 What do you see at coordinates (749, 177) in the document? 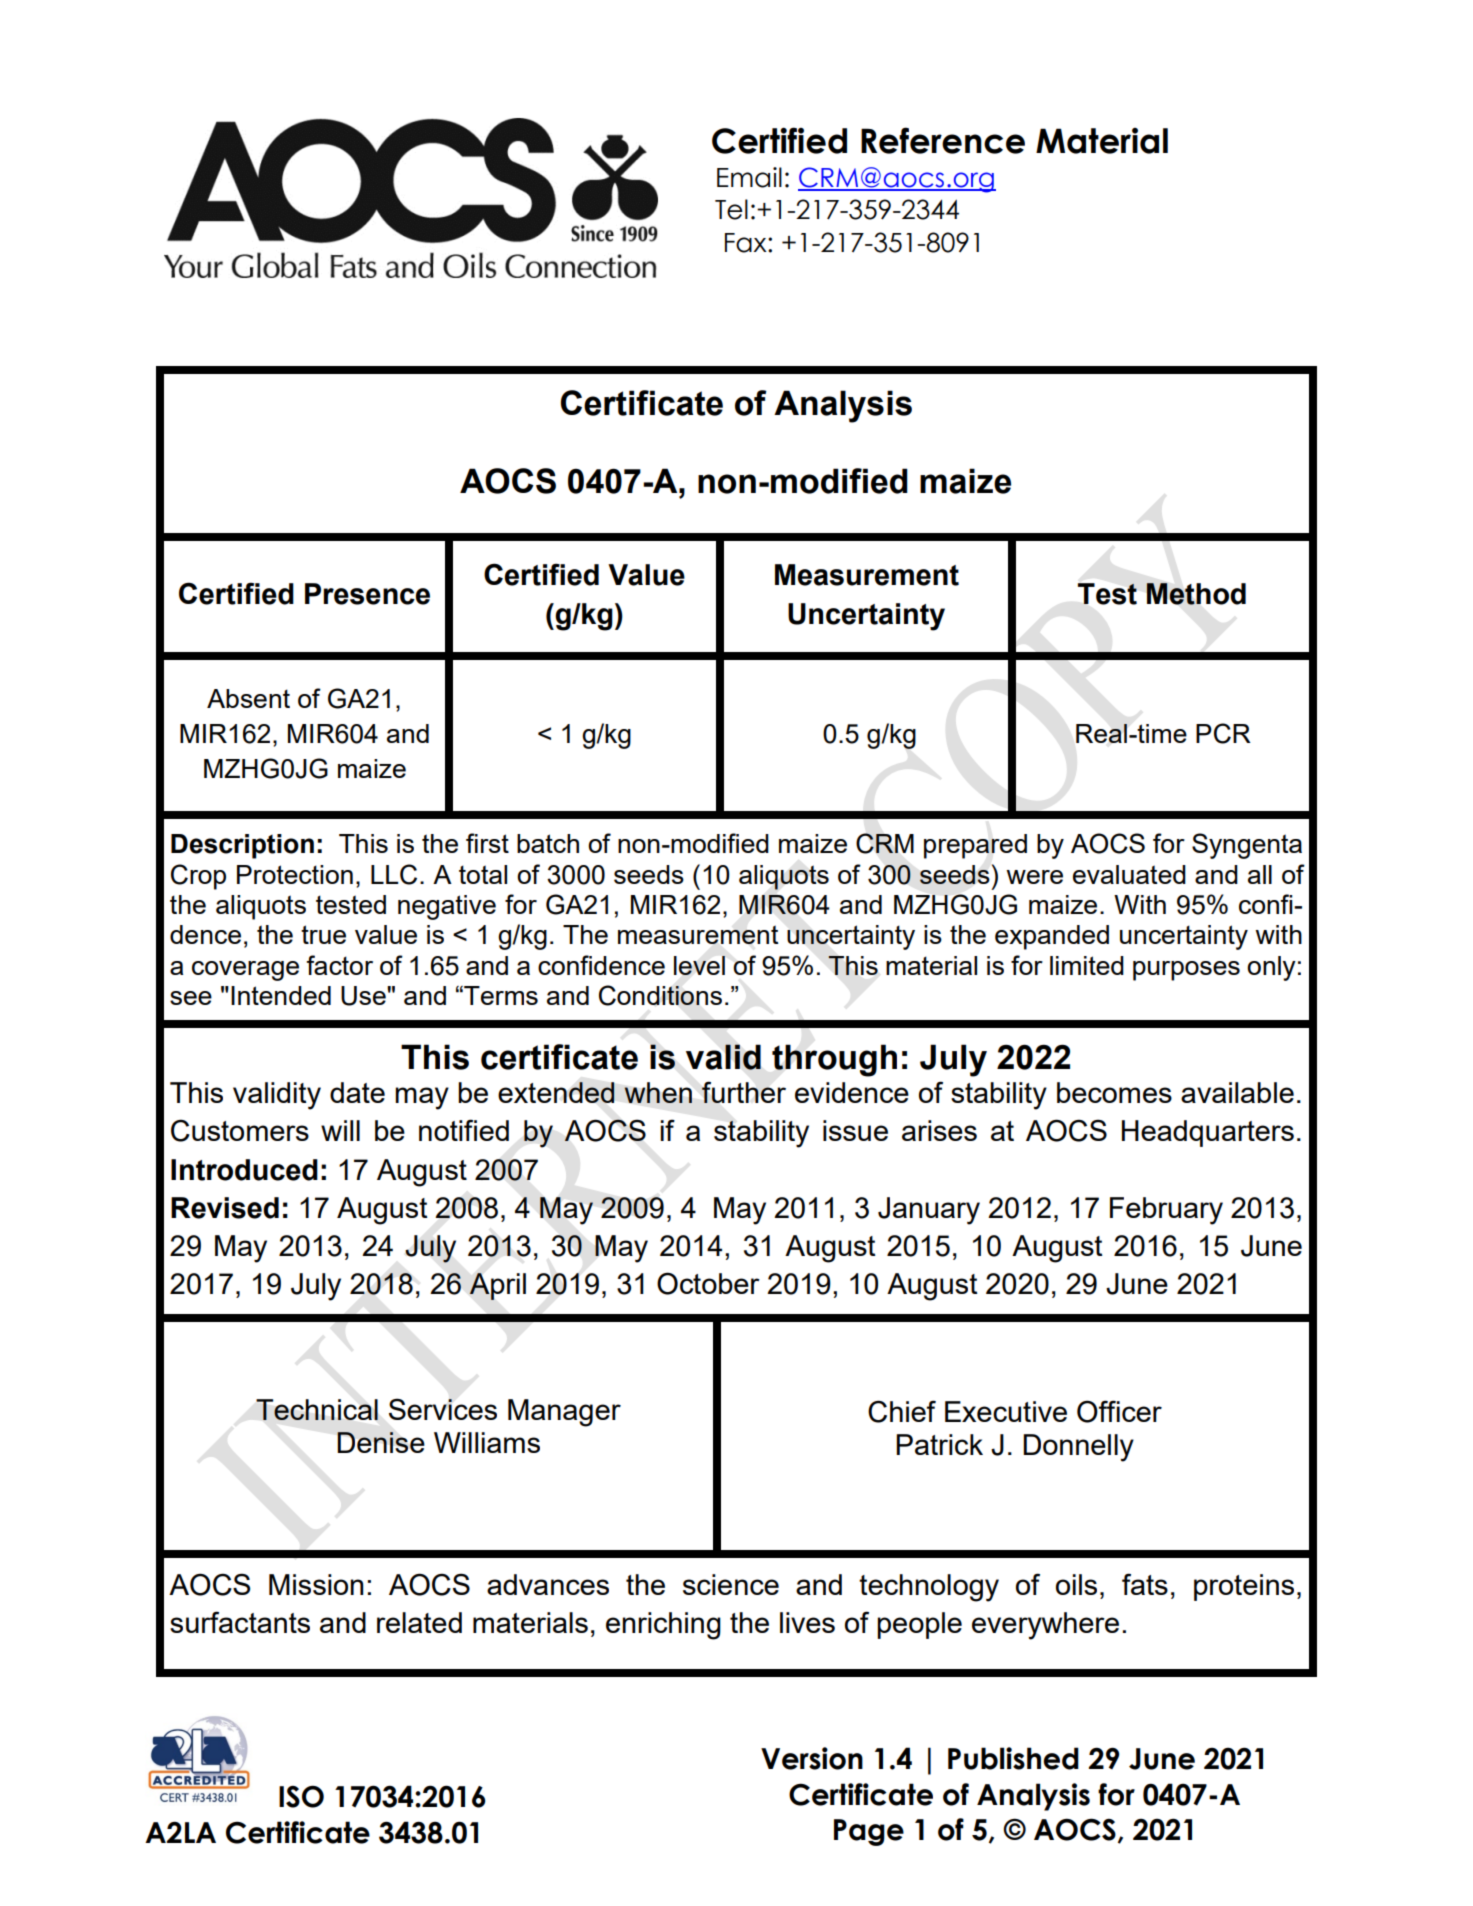
I see `Email` at bounding box center [749, 177].
